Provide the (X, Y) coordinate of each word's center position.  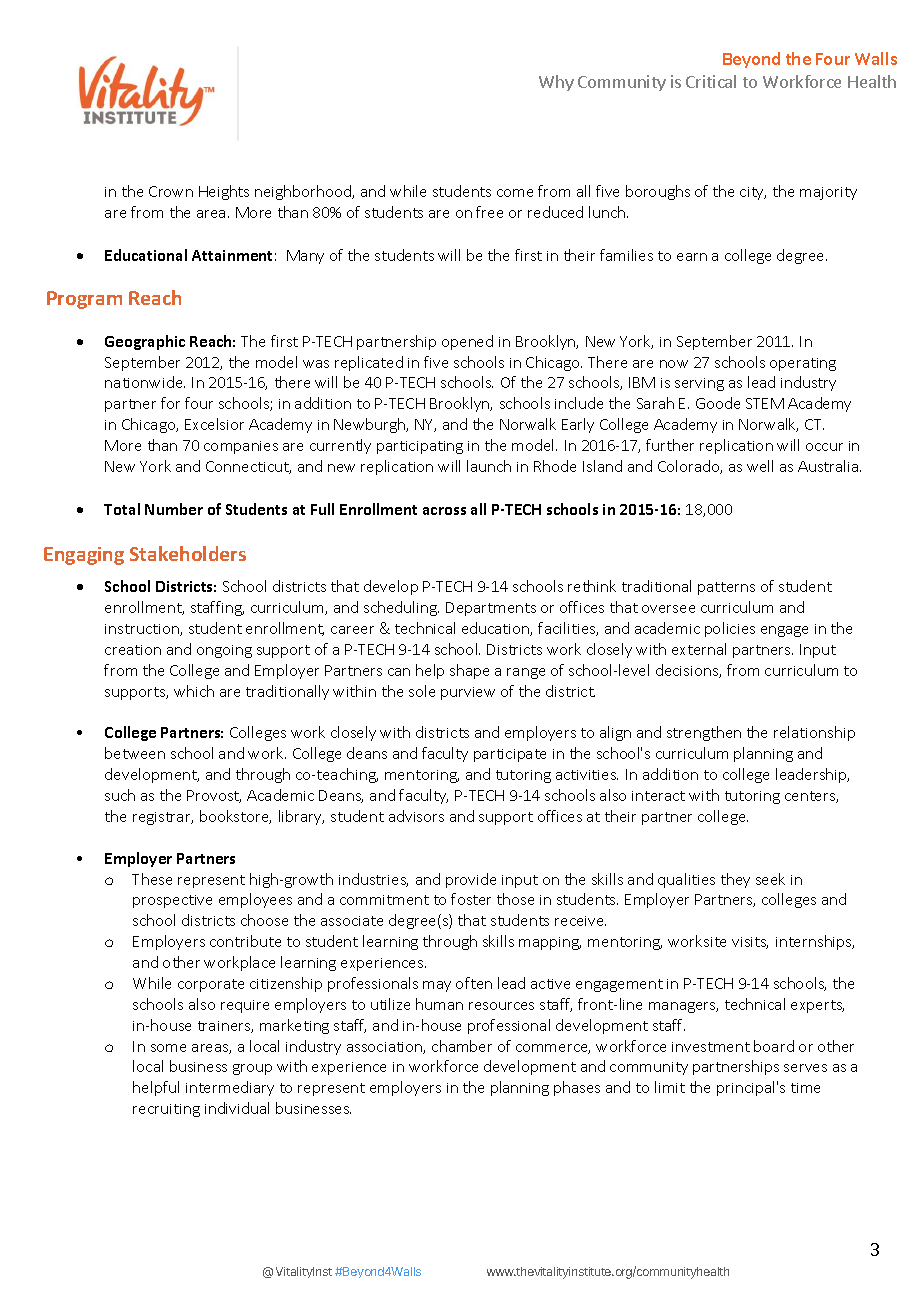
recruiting (166, 1110)
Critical (711, 81)
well (760, 466)
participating (420, 447)
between (135, 753)
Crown (171, 191)
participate (510, 755)
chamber (462, 1046)
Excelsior (214, 424)
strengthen (704, 733)
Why (556, 83)
